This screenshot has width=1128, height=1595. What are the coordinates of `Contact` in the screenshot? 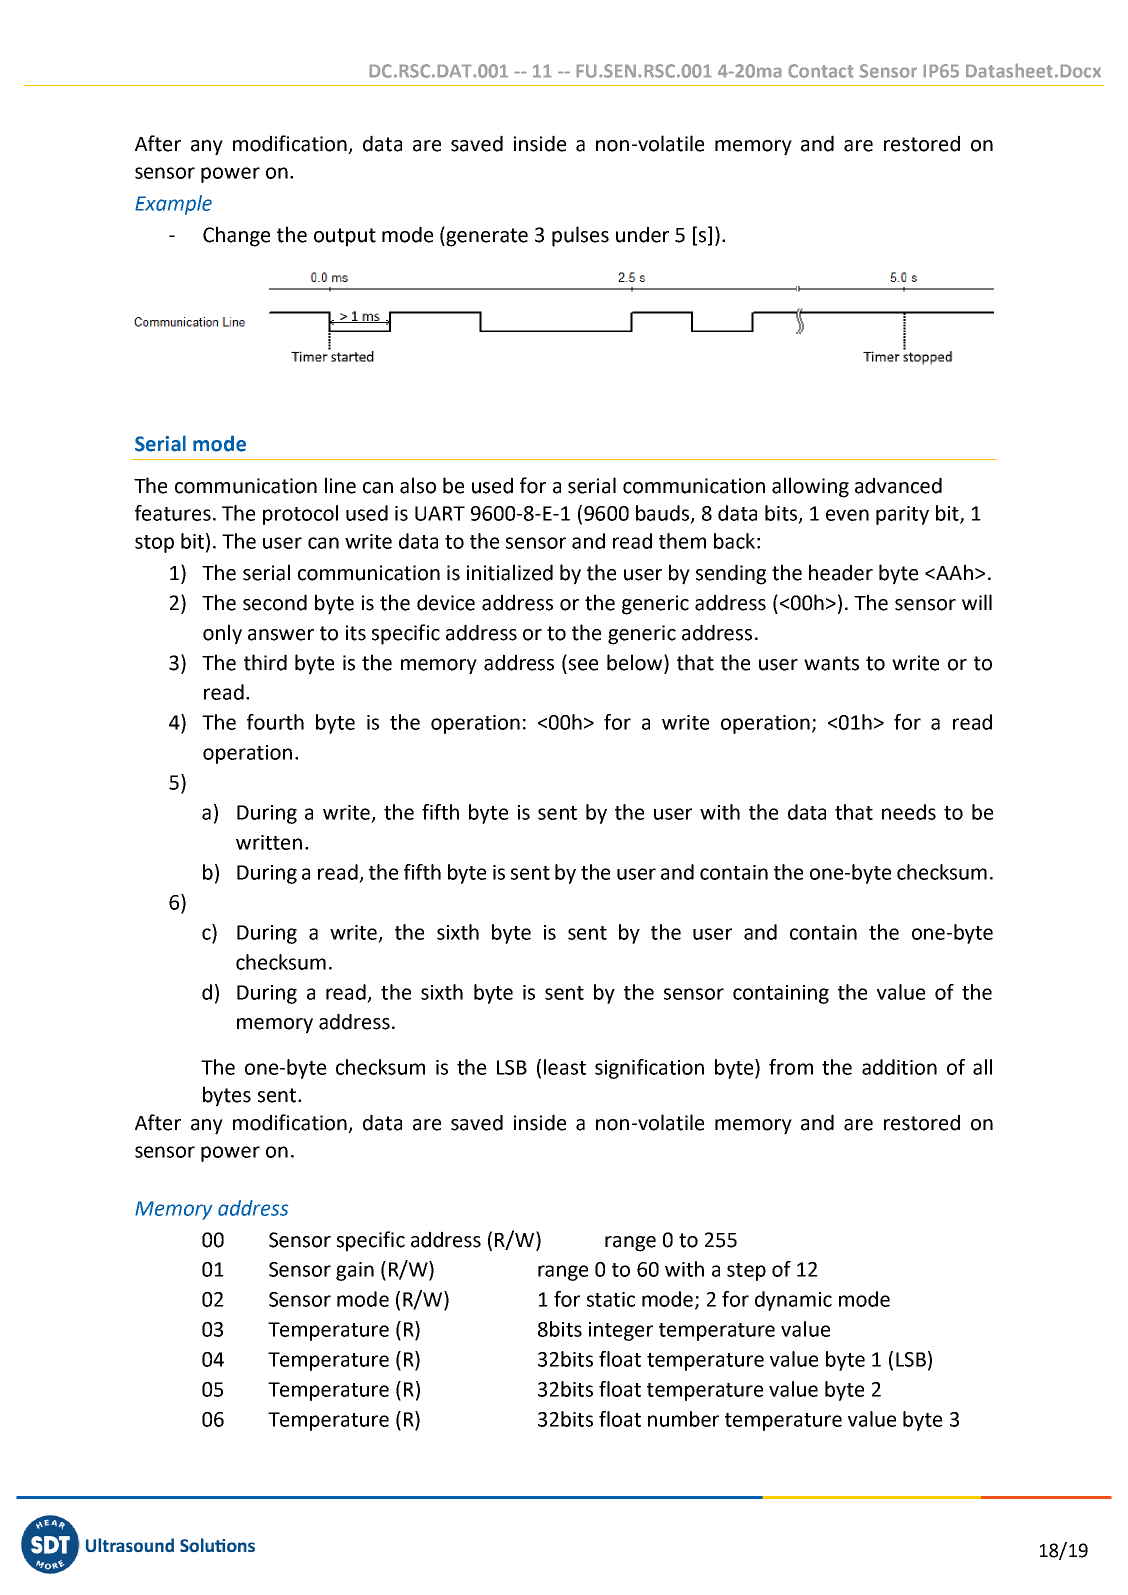 It's located at (821, 71).
